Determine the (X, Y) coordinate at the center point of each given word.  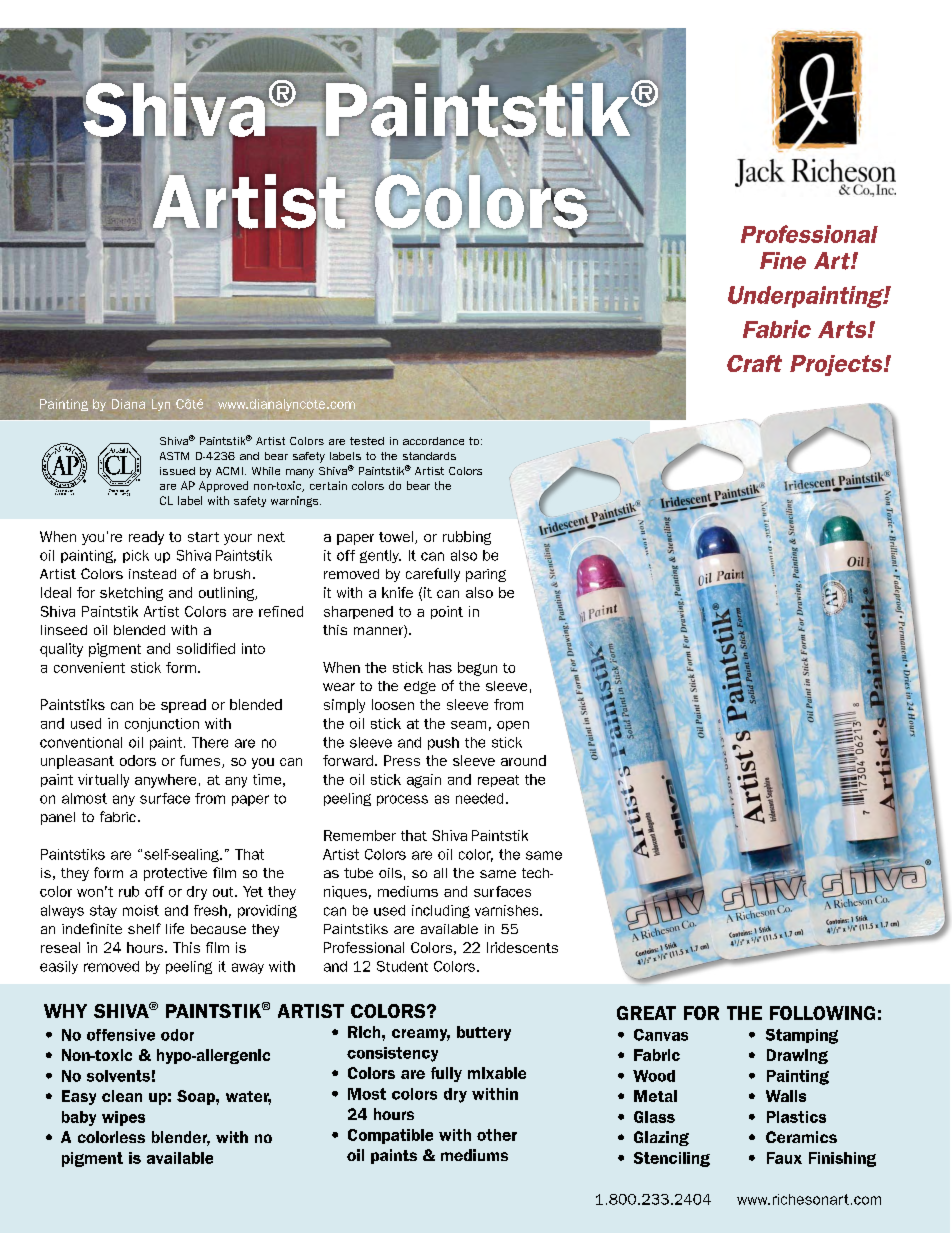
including (441, 911)
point (447, 612)
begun (477, 669)
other (497, 1135)
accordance (433, 441)
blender (181, 1138)
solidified (206, 648)
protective (175, 874)
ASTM (174, 456)
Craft (754, 363)
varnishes (508, 910)
